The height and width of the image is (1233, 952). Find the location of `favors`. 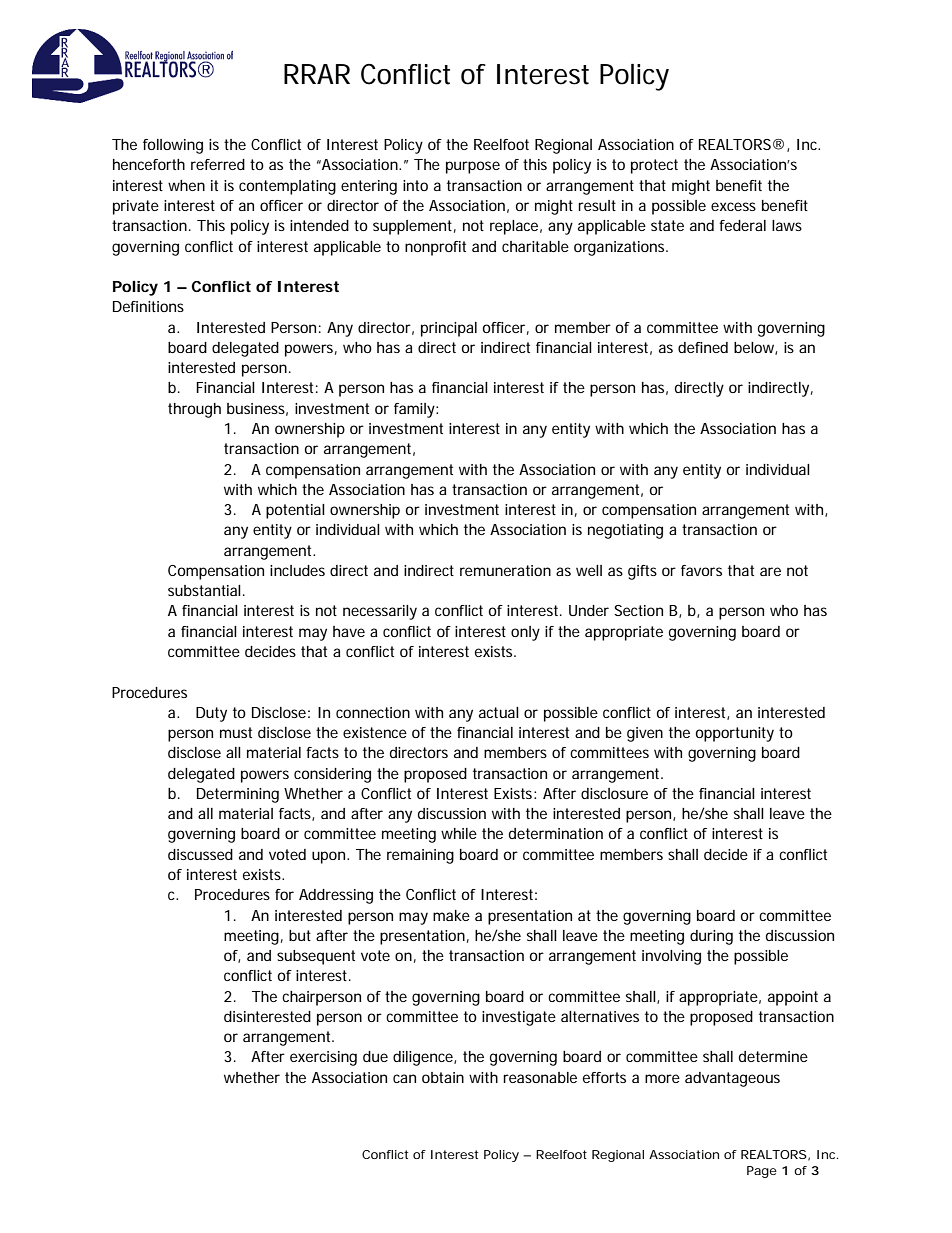

favors is located at coordinates (701, 570).
